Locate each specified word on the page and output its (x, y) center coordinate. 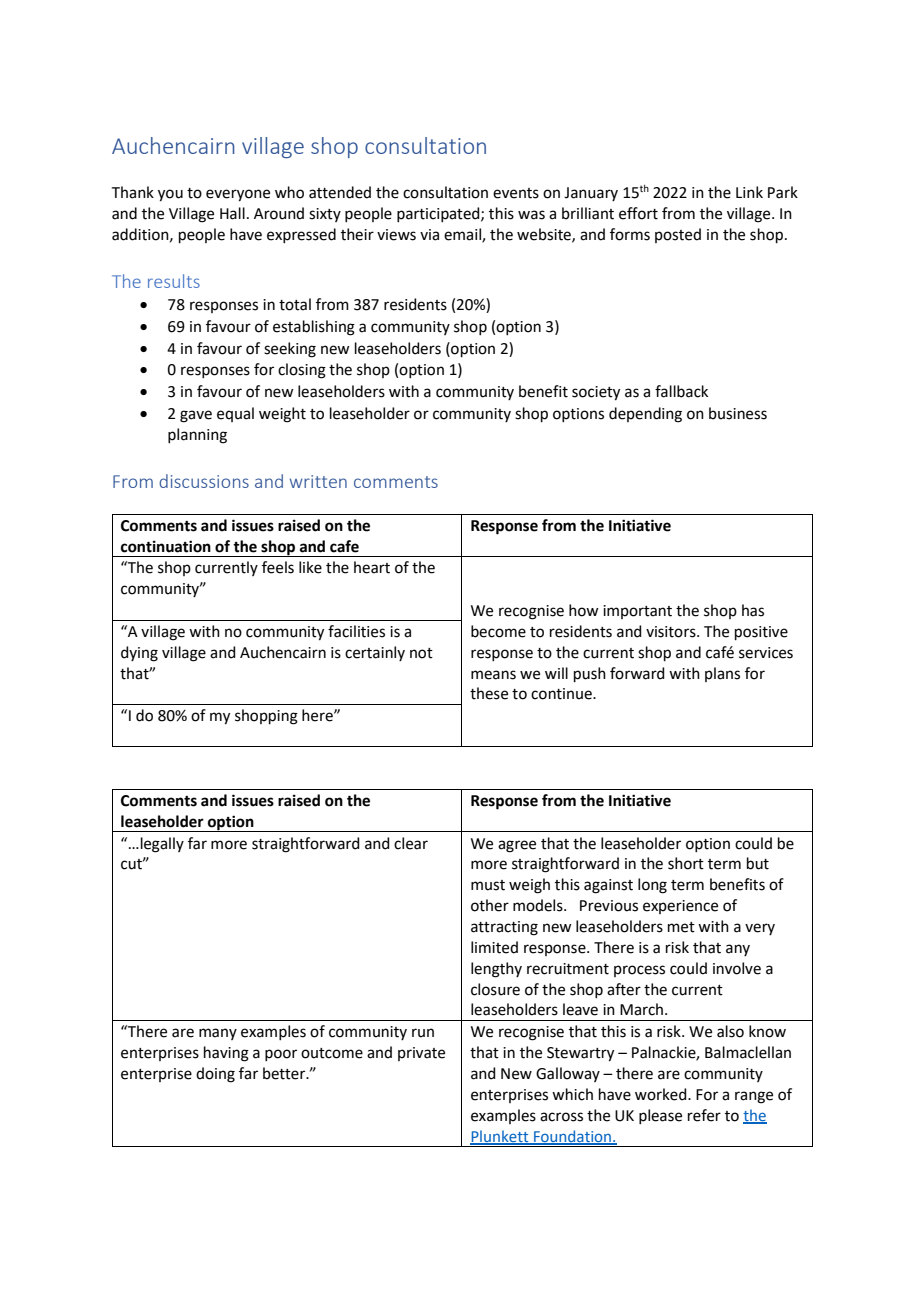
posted (678, 235)
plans (722, 674)
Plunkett (500, 1137)
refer (704, 1115)
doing (215, 1075)
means (493, 675)
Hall (232, 213)
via (429, 235)
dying (139, 654)
